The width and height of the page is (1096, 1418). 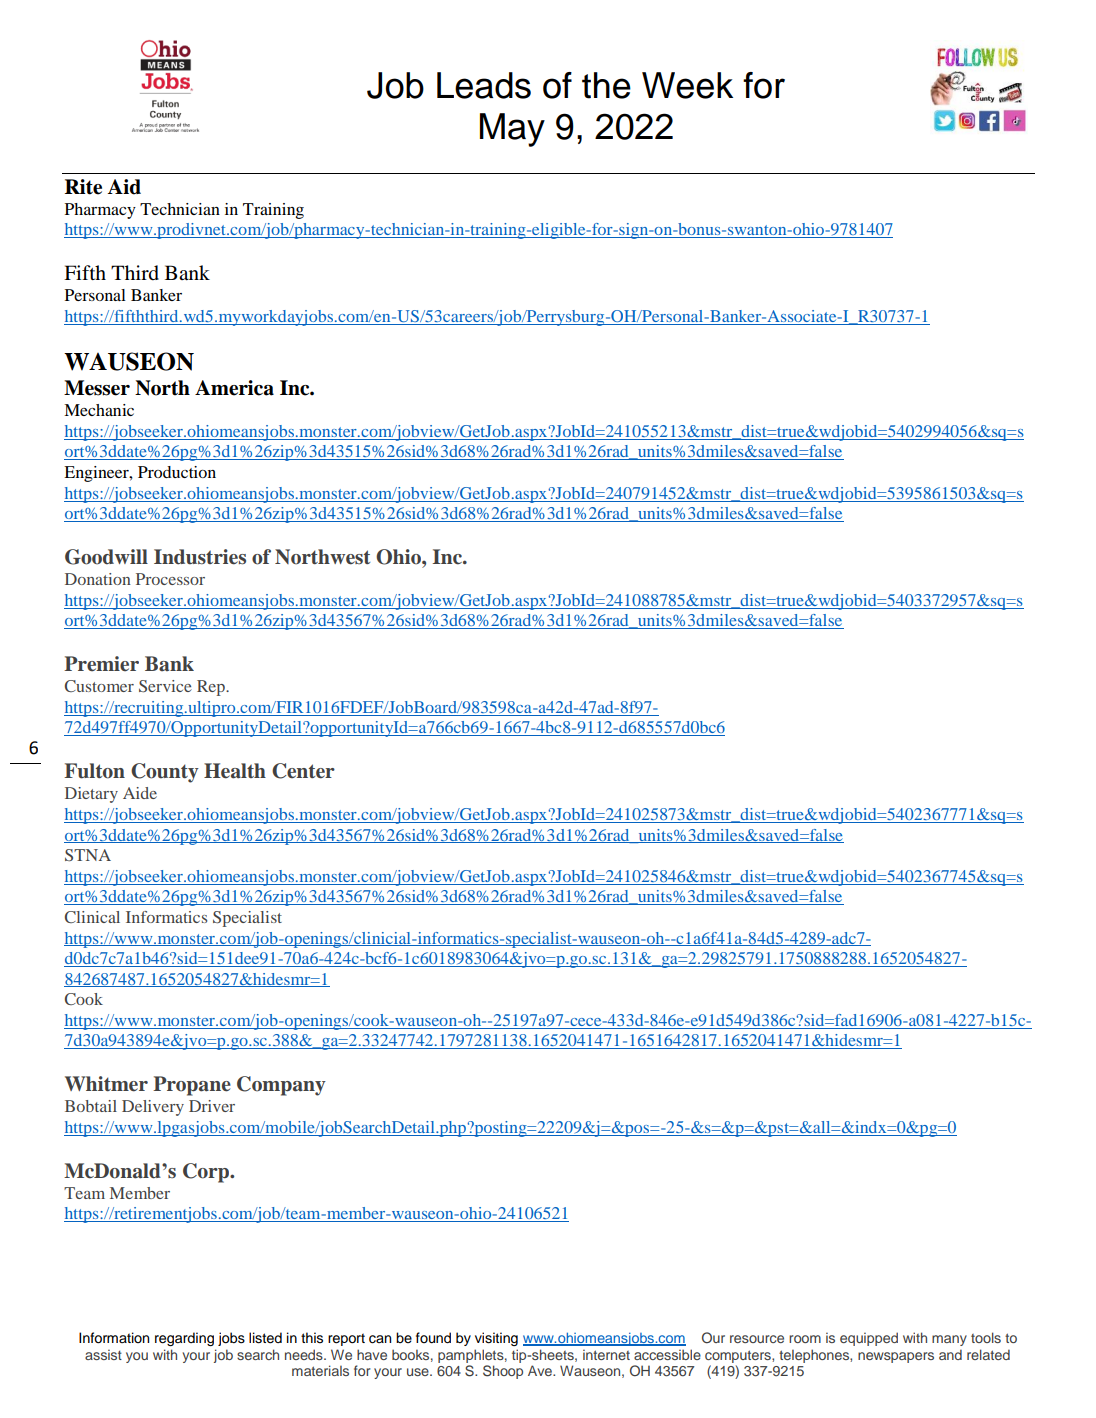 What do you see at coordinates (200, 557) in the page?
I see `Industries` at bounding box center [200, 557].
